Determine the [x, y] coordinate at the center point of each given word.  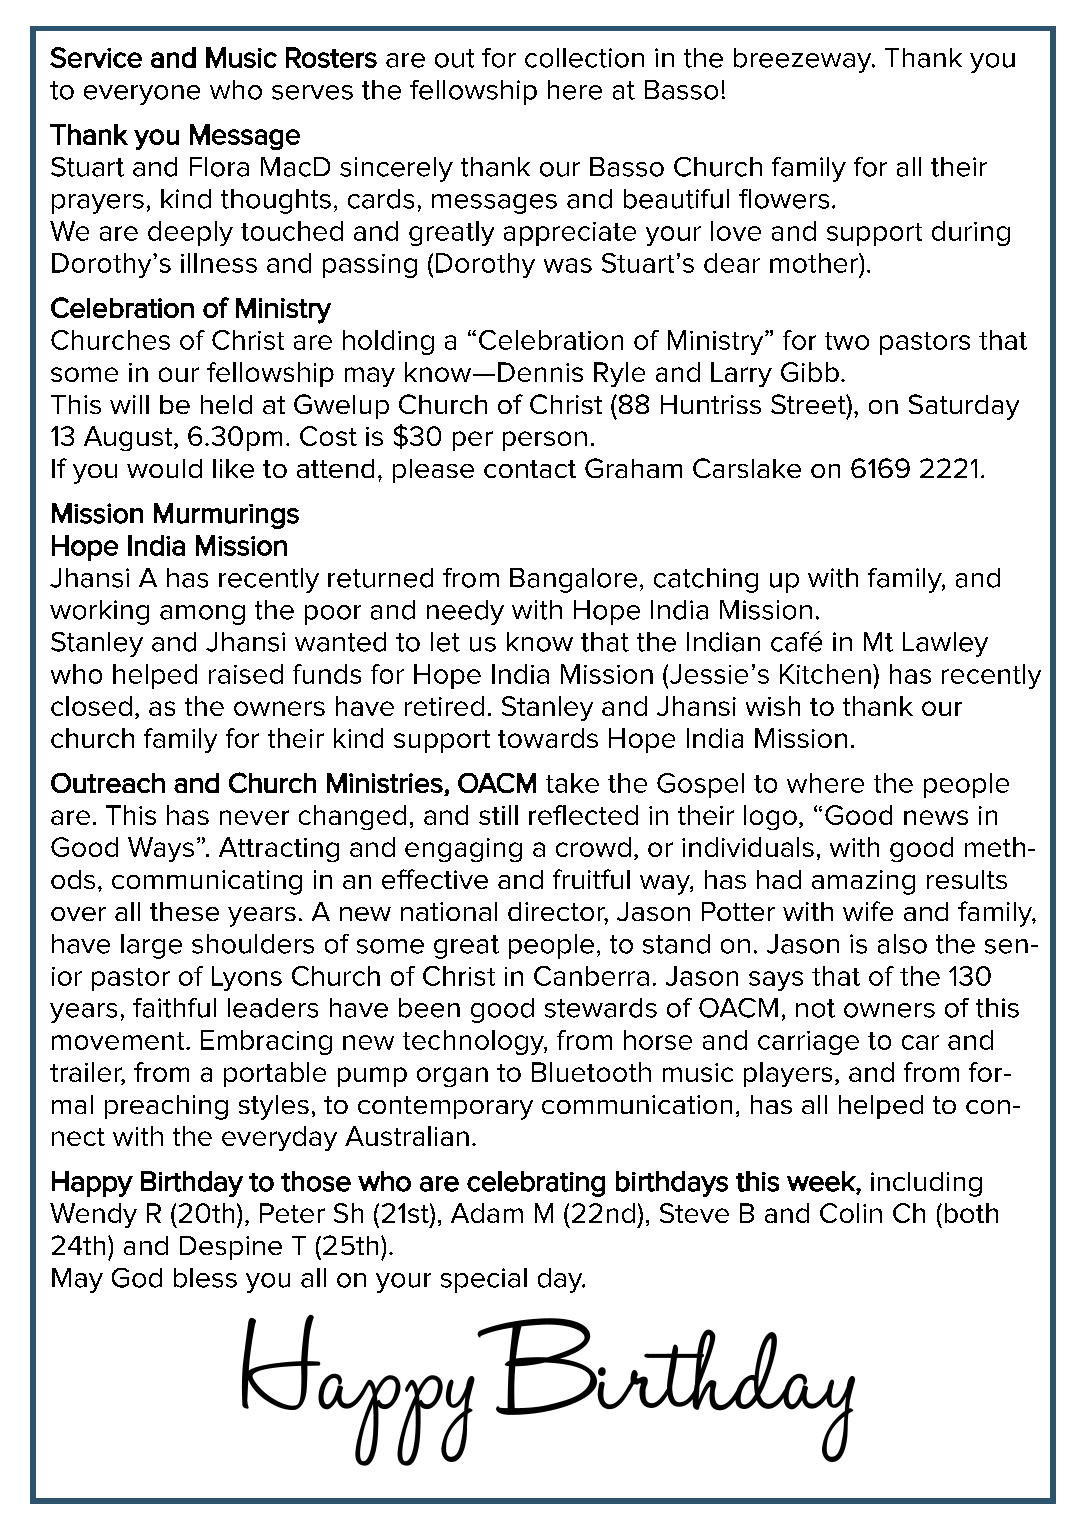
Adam [487, 1213]
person [545, 441]
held [226, 404]
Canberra [591, 976]
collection [584, 58]
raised [246, 674]
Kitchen [825, 674]
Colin [851, 1213]
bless [205, 1278]
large [151, 946]
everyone [142, 95]
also [902, 944]
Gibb [810, 372]
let [445, 642]
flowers [784, 199]
